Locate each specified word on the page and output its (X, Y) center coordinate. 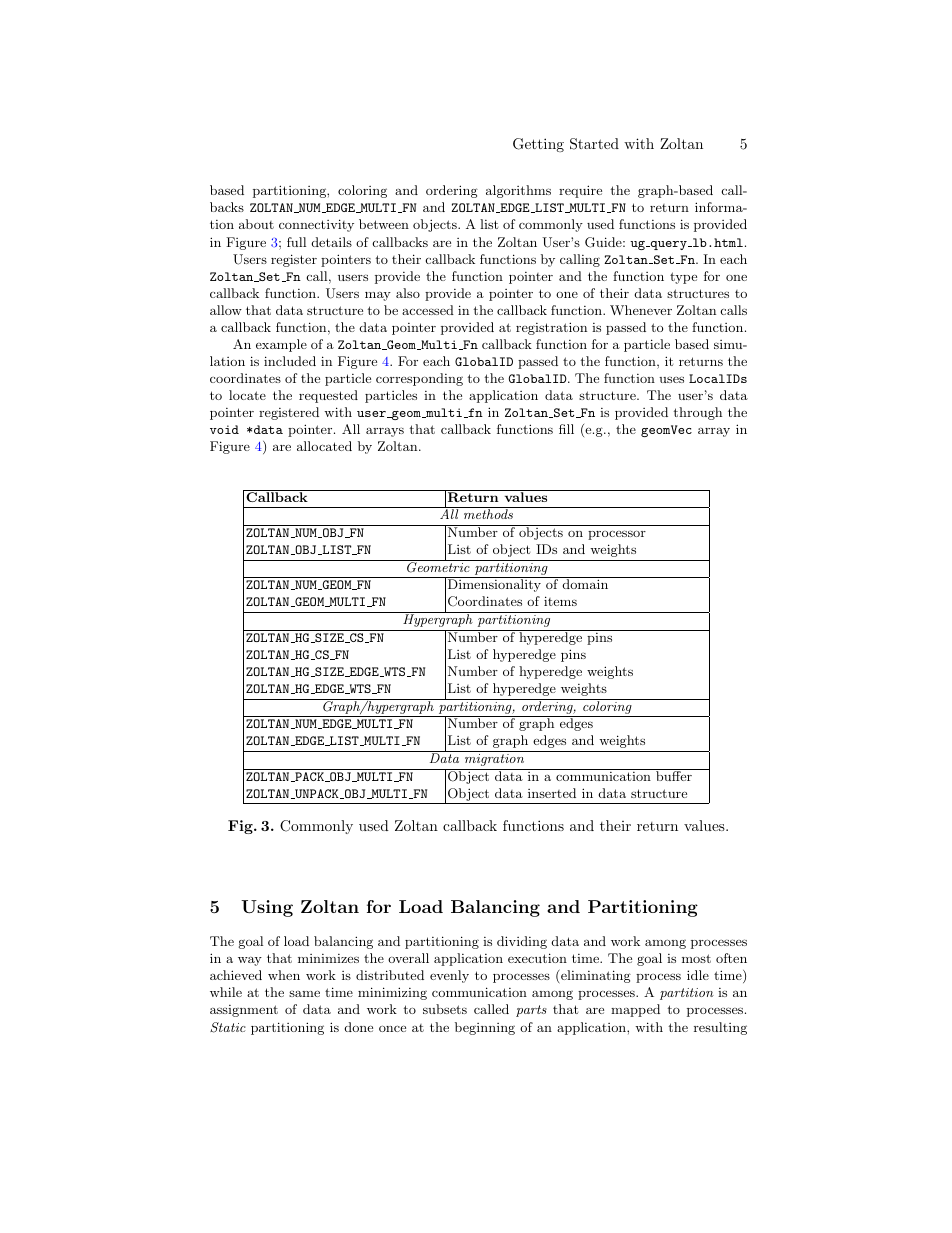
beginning (485, 1028)
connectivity (316, 225)
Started (594, 144)
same (304, 993)
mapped (635, 1010)
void (224, 429)
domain (585, 584)
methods (488, 514)
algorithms (518, 191)
